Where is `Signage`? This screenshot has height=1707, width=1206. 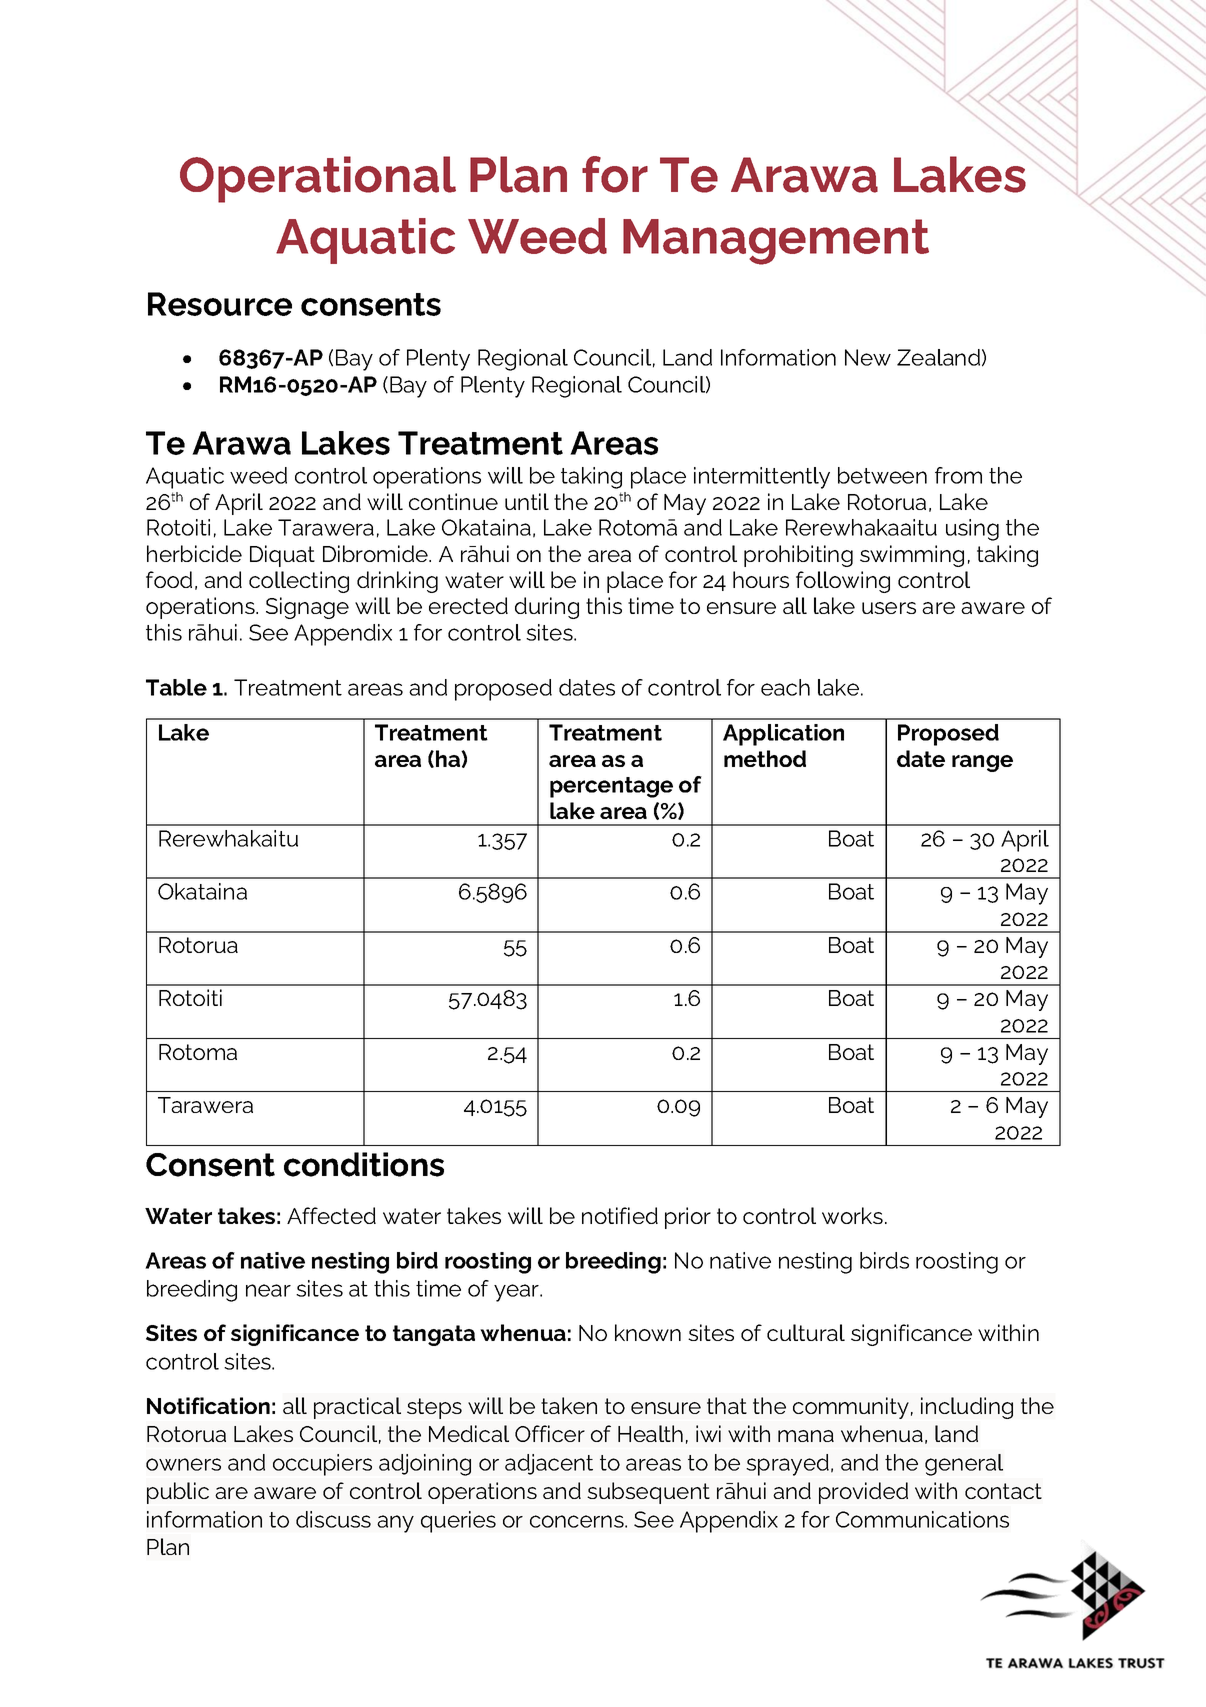
Signage is located at coordinates (307, 608).
